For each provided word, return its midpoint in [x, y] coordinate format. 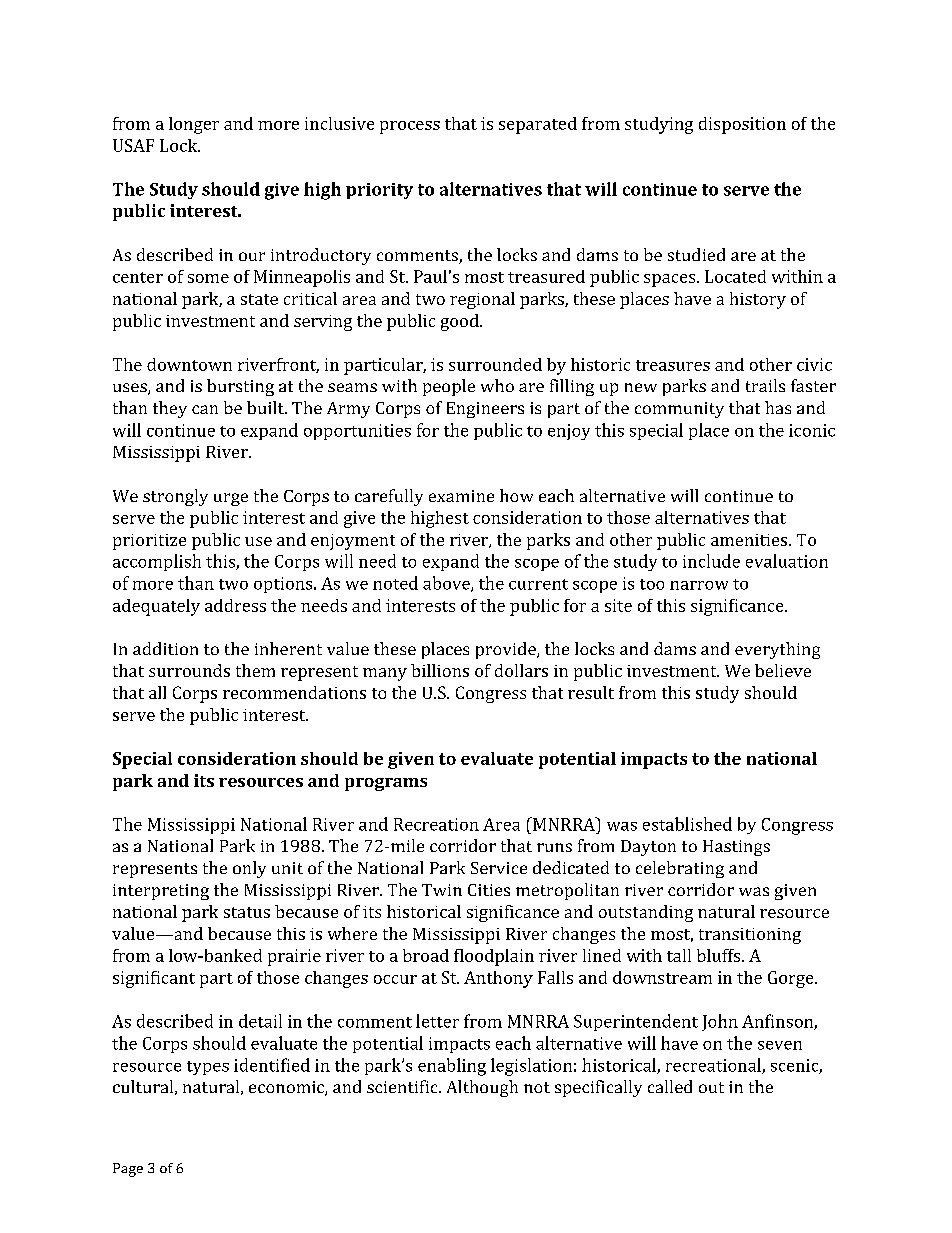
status [247, 912]
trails [765, 385]
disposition [742, 125]
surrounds [189, 670]
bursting [240, 387]
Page [128, 1170]
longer [194, 125]
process [410, 127]
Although [482, 1088]
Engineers [485, 410]
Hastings [736, 848]
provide [507, 650]
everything [777, 650]
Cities [489, 890]
